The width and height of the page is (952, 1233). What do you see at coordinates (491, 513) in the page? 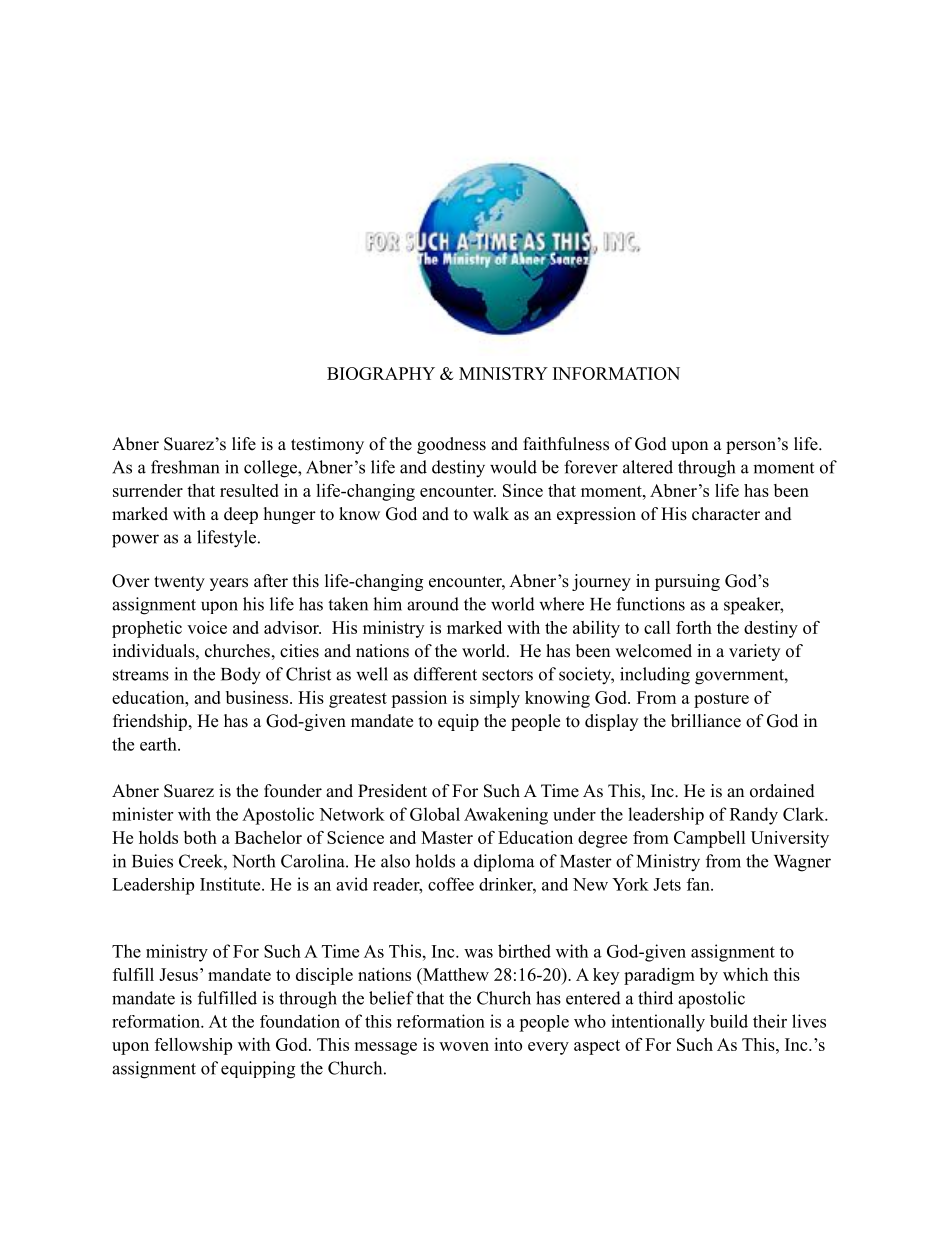
I see `walk` at bounding box center [491, 513].
